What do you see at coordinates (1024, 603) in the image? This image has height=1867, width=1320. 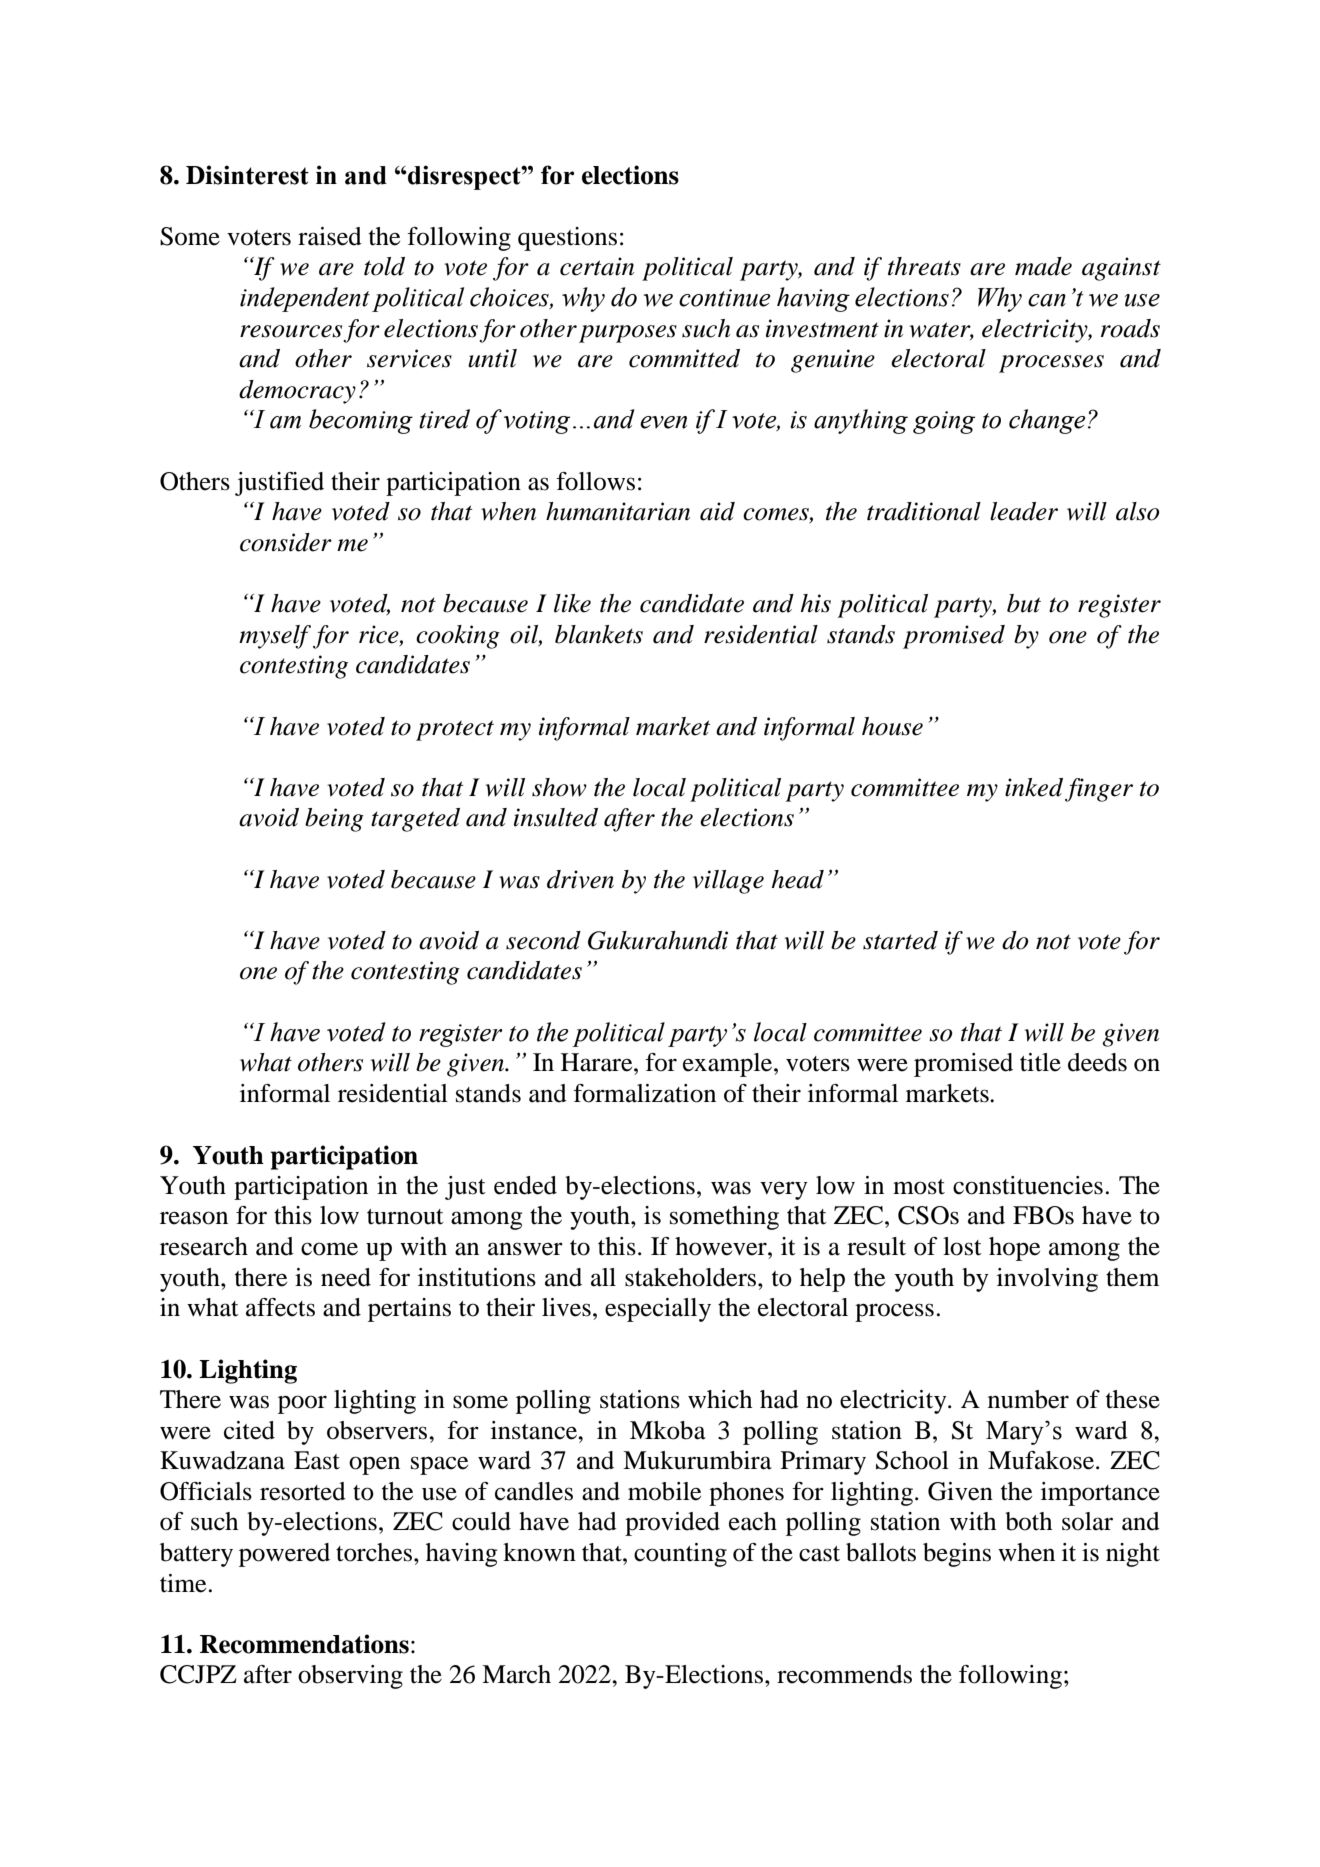 I see `but` at bounding box center [1024, 603].
